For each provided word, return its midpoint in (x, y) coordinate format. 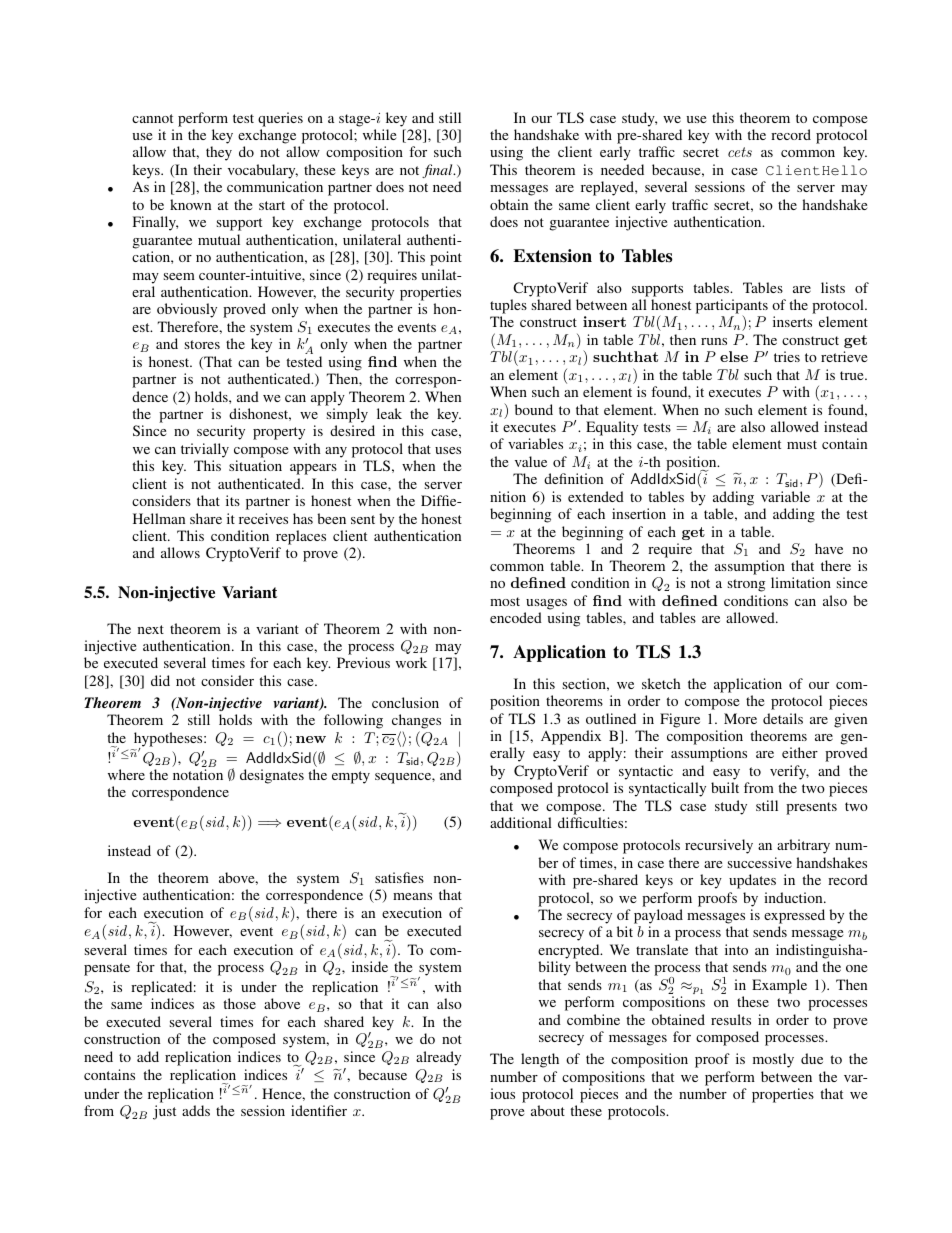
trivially (205, 450)
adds (196, 1110)
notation (198, 774)
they (219, 153)
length (540, 1060)
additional (521, 822)
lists (833, 287)
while (379, 134)
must (802, 444)
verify (789, 772)
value (531, 461)
